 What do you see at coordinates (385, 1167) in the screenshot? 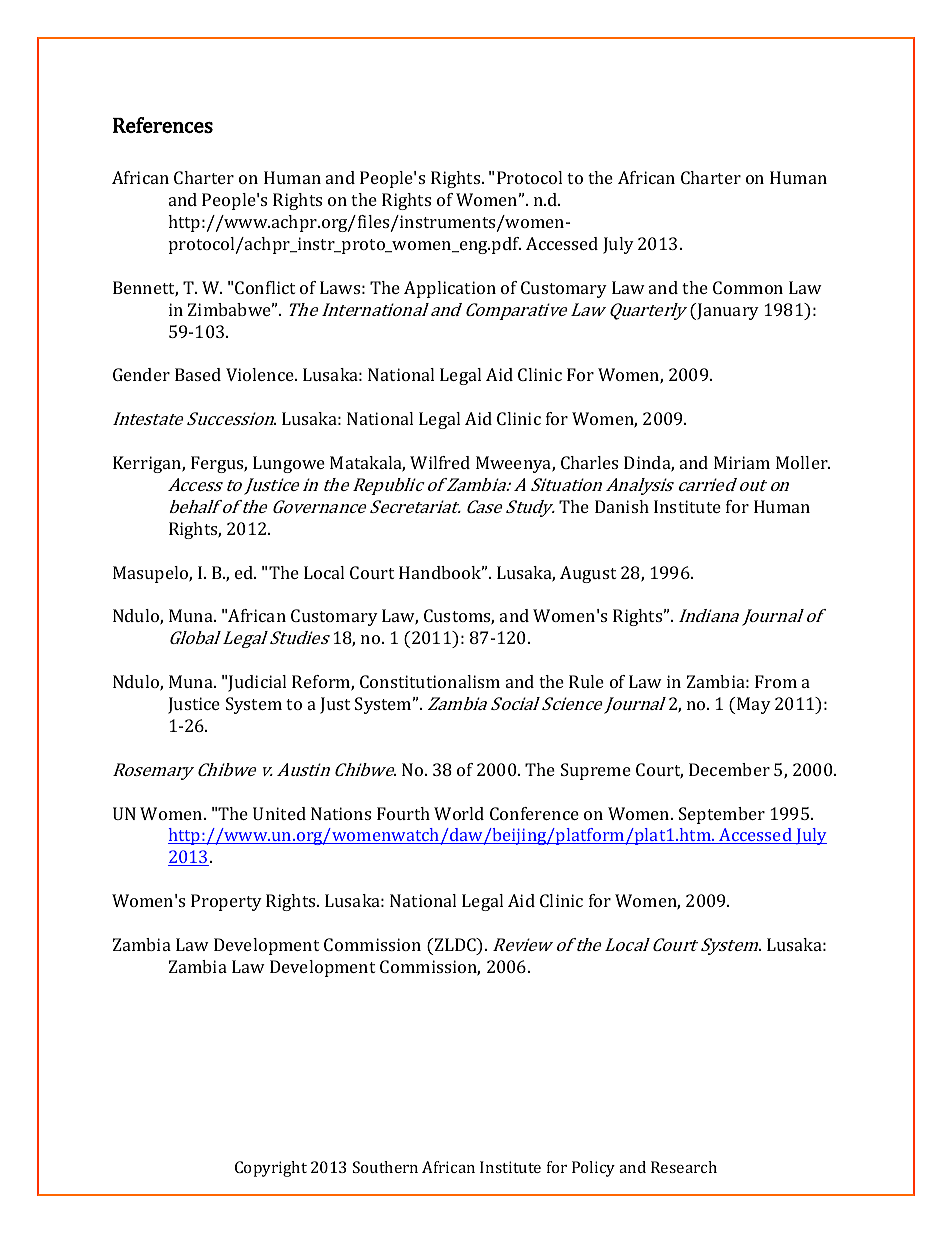
I see `Southern` at bounding box center [385, 1167].
